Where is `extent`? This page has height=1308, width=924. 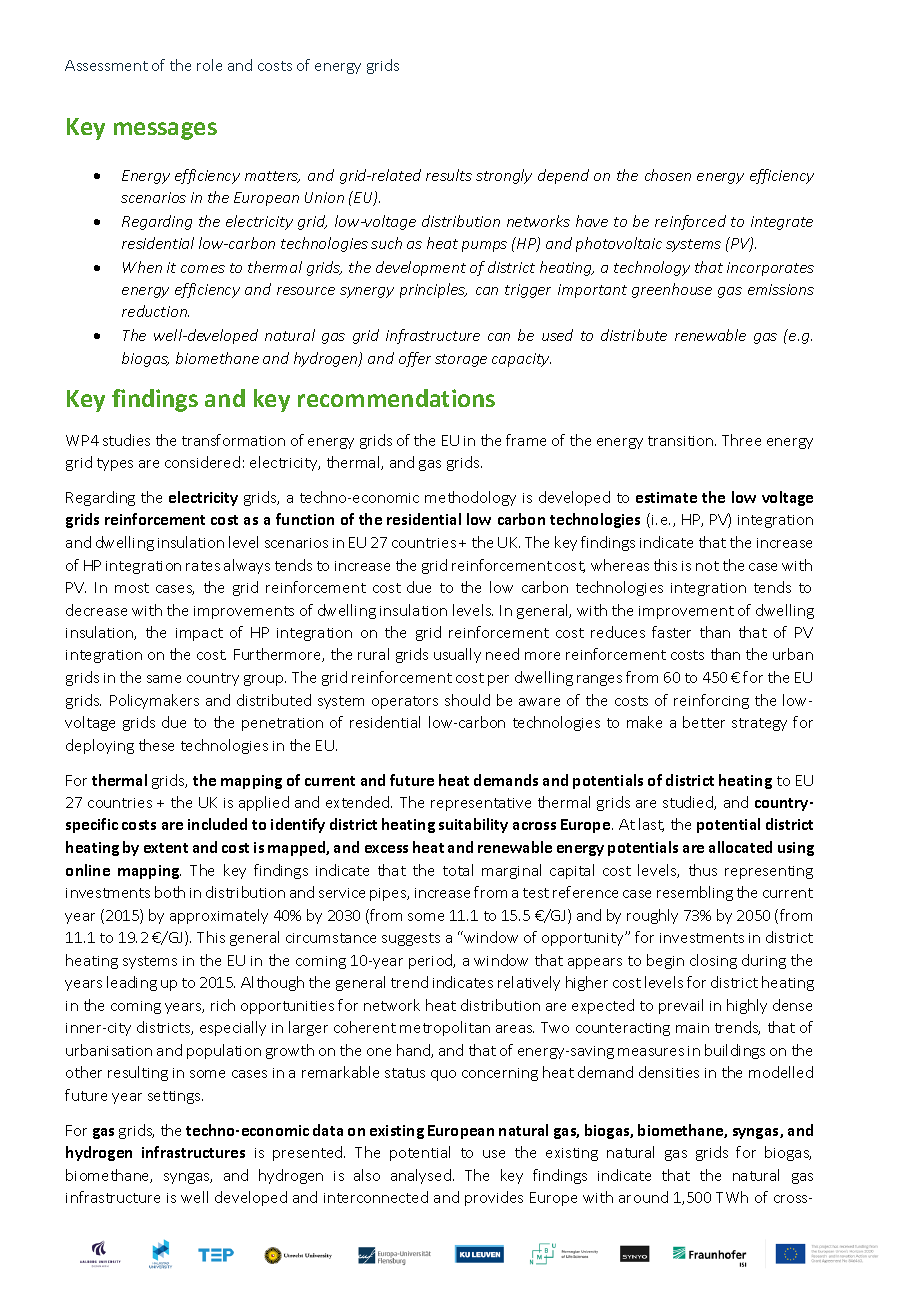
extent is located at coordinates (166, 848).
